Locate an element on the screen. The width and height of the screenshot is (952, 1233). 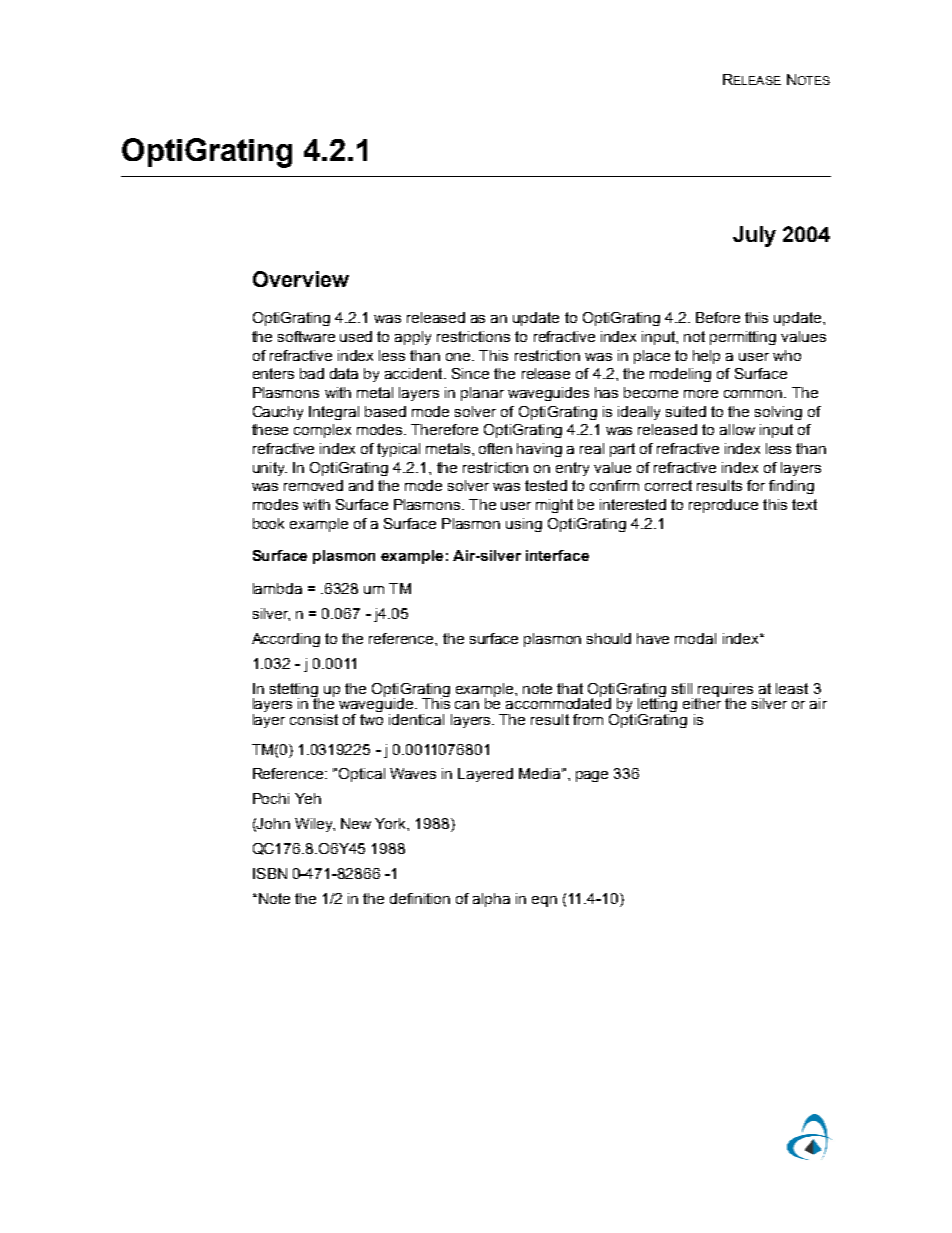
either is located at coordinates (702, 702).
